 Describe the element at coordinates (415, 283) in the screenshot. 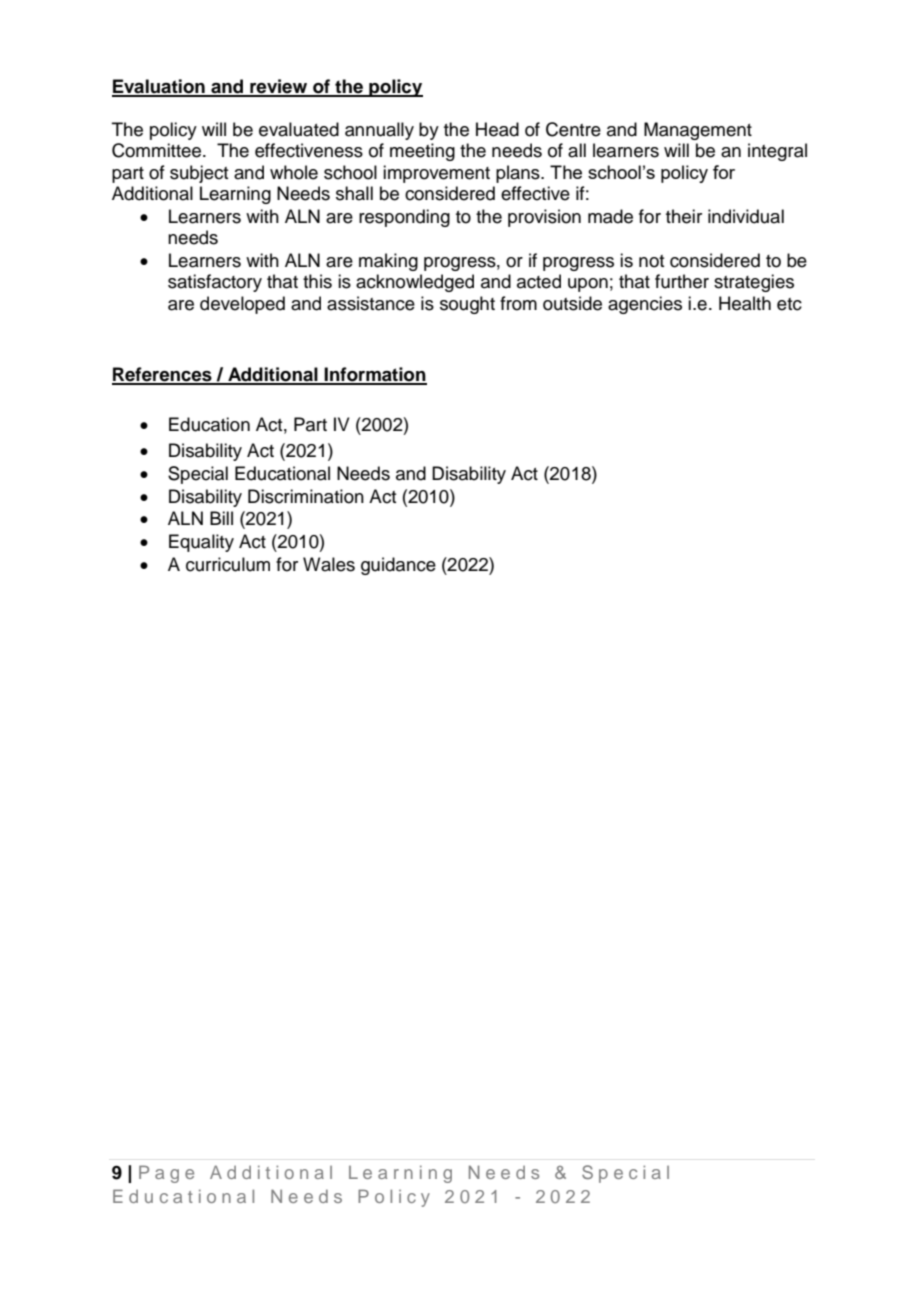

I see `acknowledged` at that location.
